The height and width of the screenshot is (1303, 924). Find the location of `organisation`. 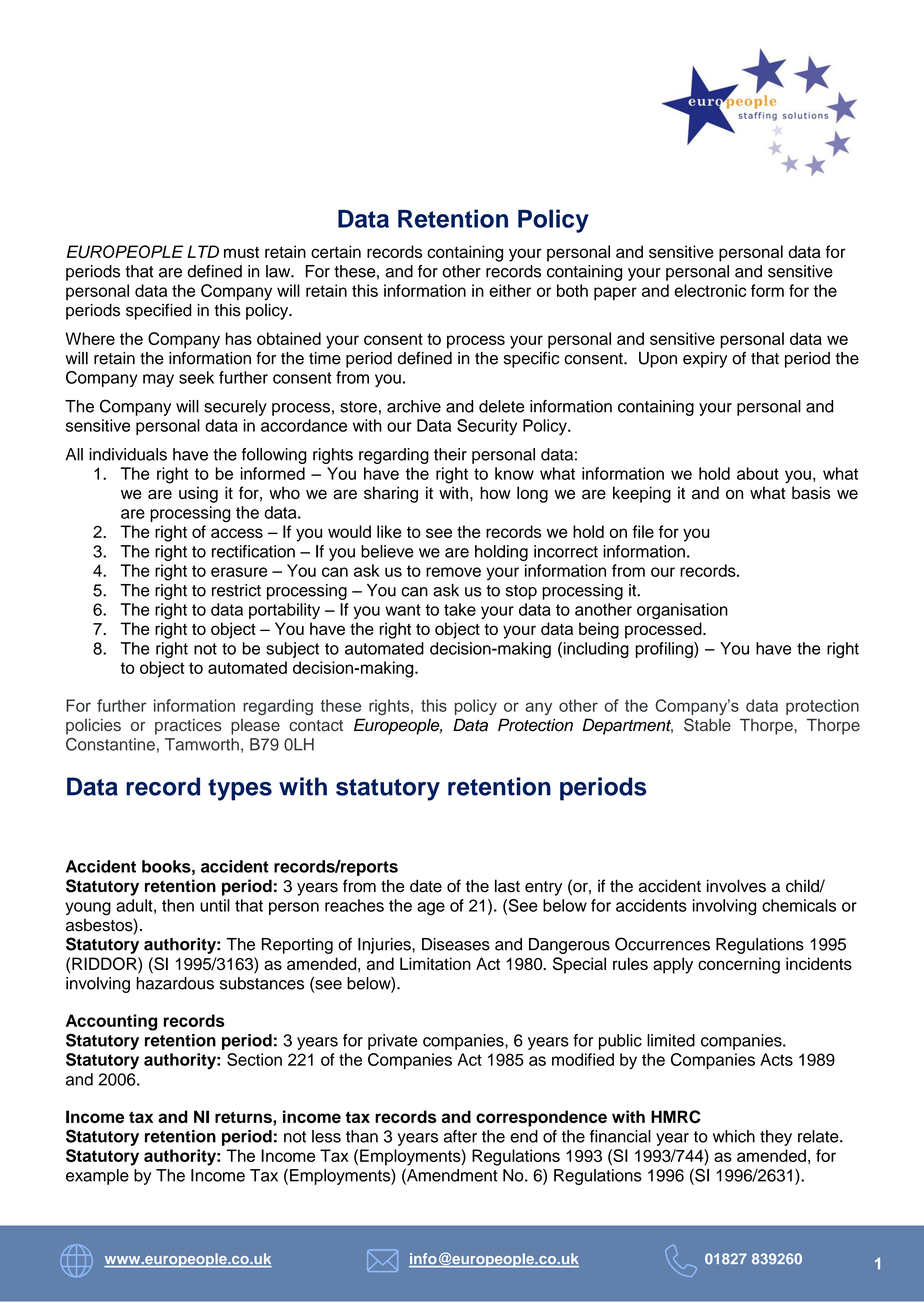

organisation is located at coordinates (682, 611).
